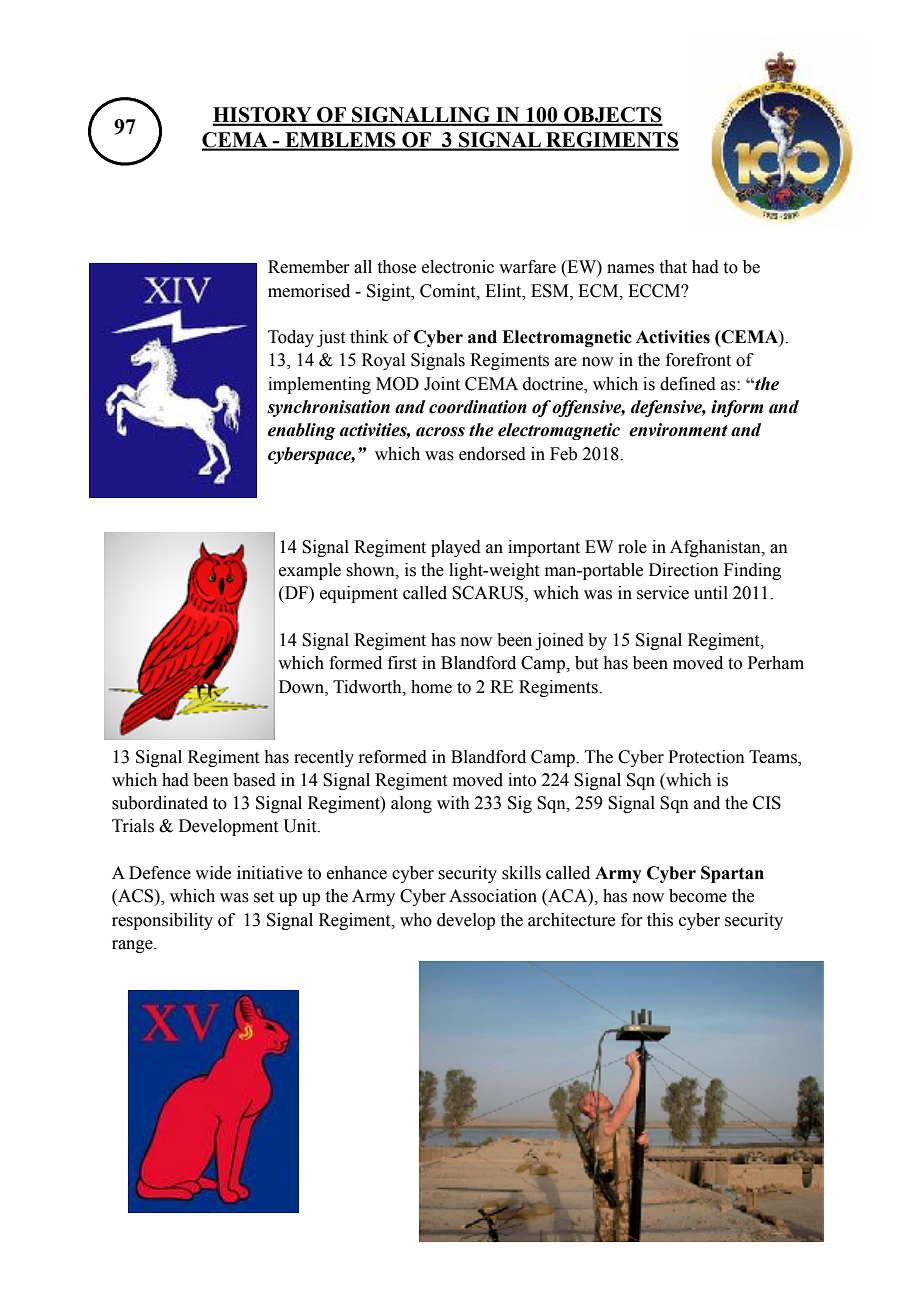 This page has width=924, height=1308. I want to click on who, so click(416, 920).
